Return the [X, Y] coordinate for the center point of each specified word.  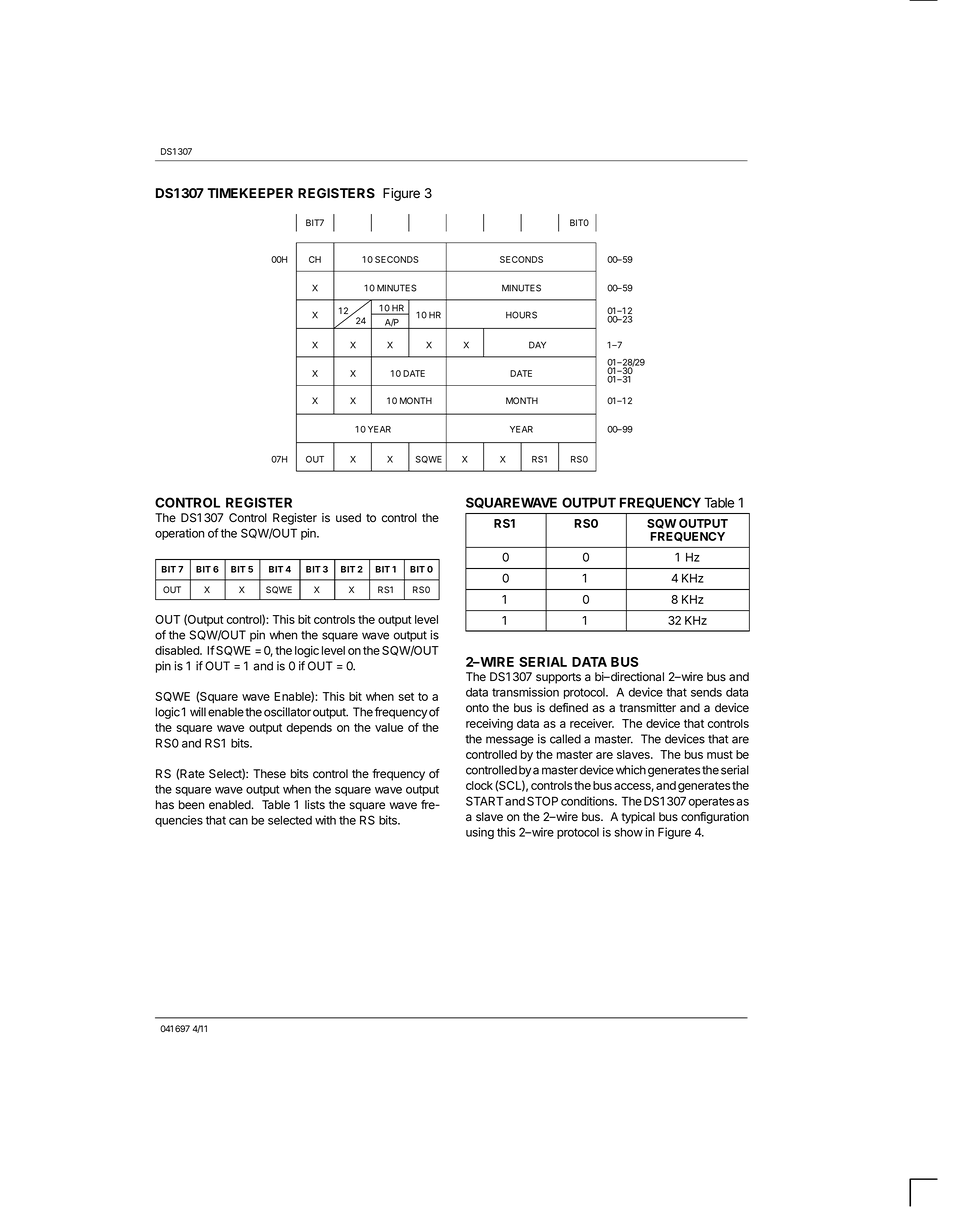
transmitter [647, 708]
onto [477, 708]
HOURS [521, 315]
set [406, 696]
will [198, 712]
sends [706, 692]
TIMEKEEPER [250, 193]
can [238, 821]
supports [558, 678]
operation [179, 534]
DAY [537, 345]
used [348, 518]
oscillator [287, 712]
